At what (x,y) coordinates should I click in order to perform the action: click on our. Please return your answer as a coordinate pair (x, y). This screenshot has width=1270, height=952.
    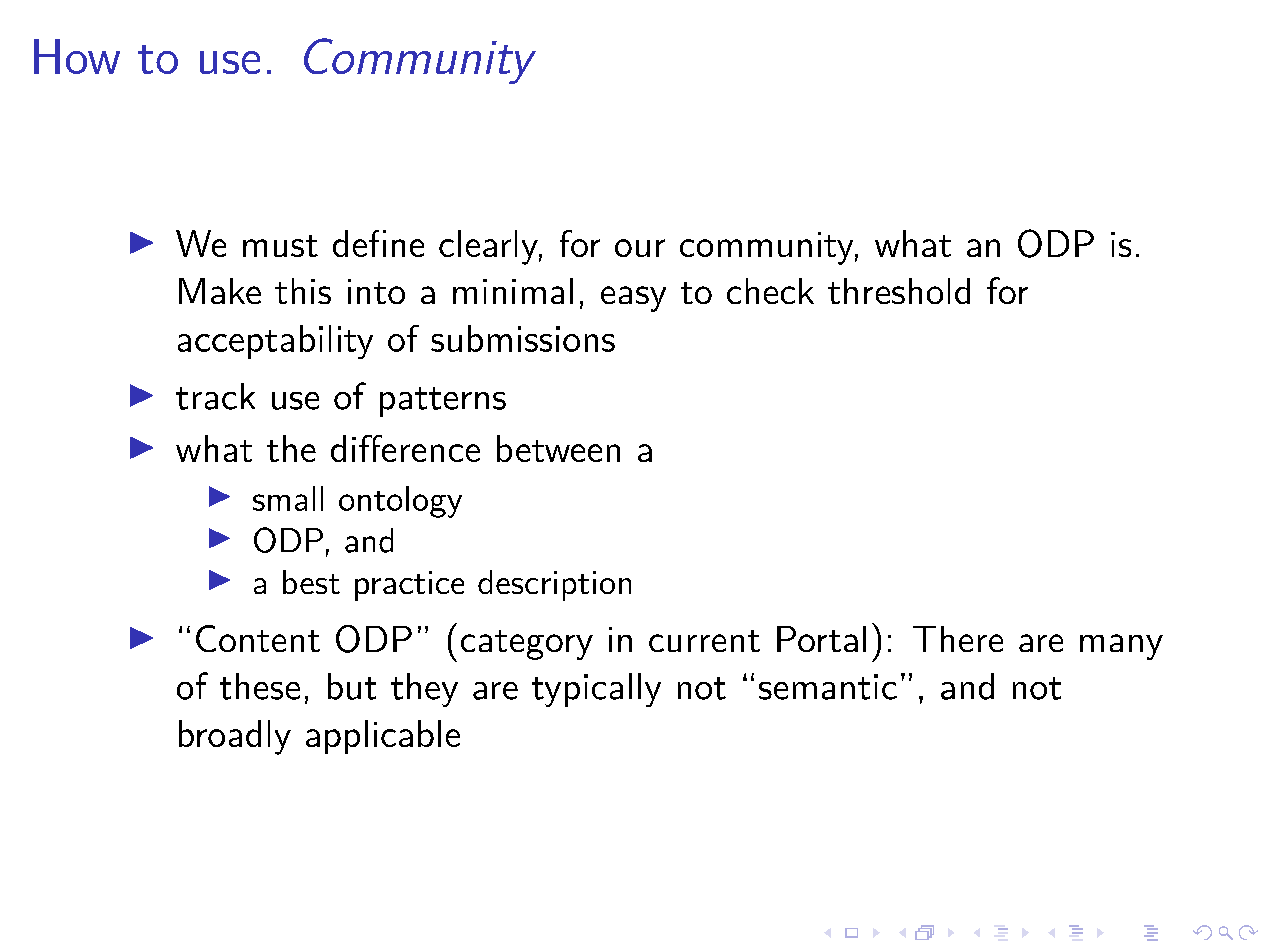
    Looking at the image, I should click on (640, 248).
